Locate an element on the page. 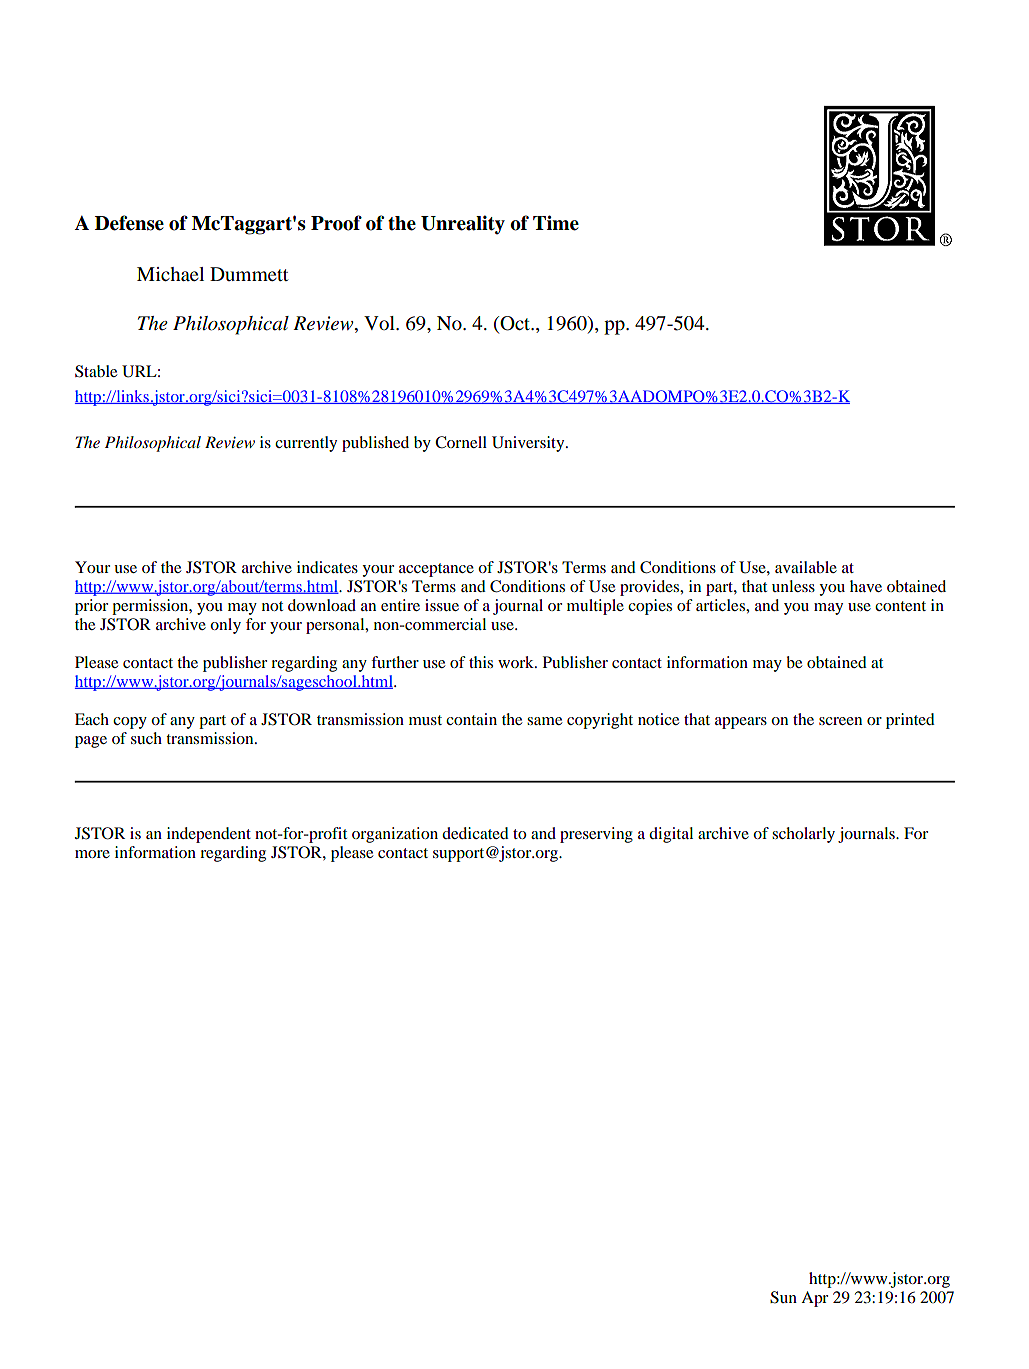 The width and height of the image is (1029, 1369). digital is located at coordinates (671, 835).
